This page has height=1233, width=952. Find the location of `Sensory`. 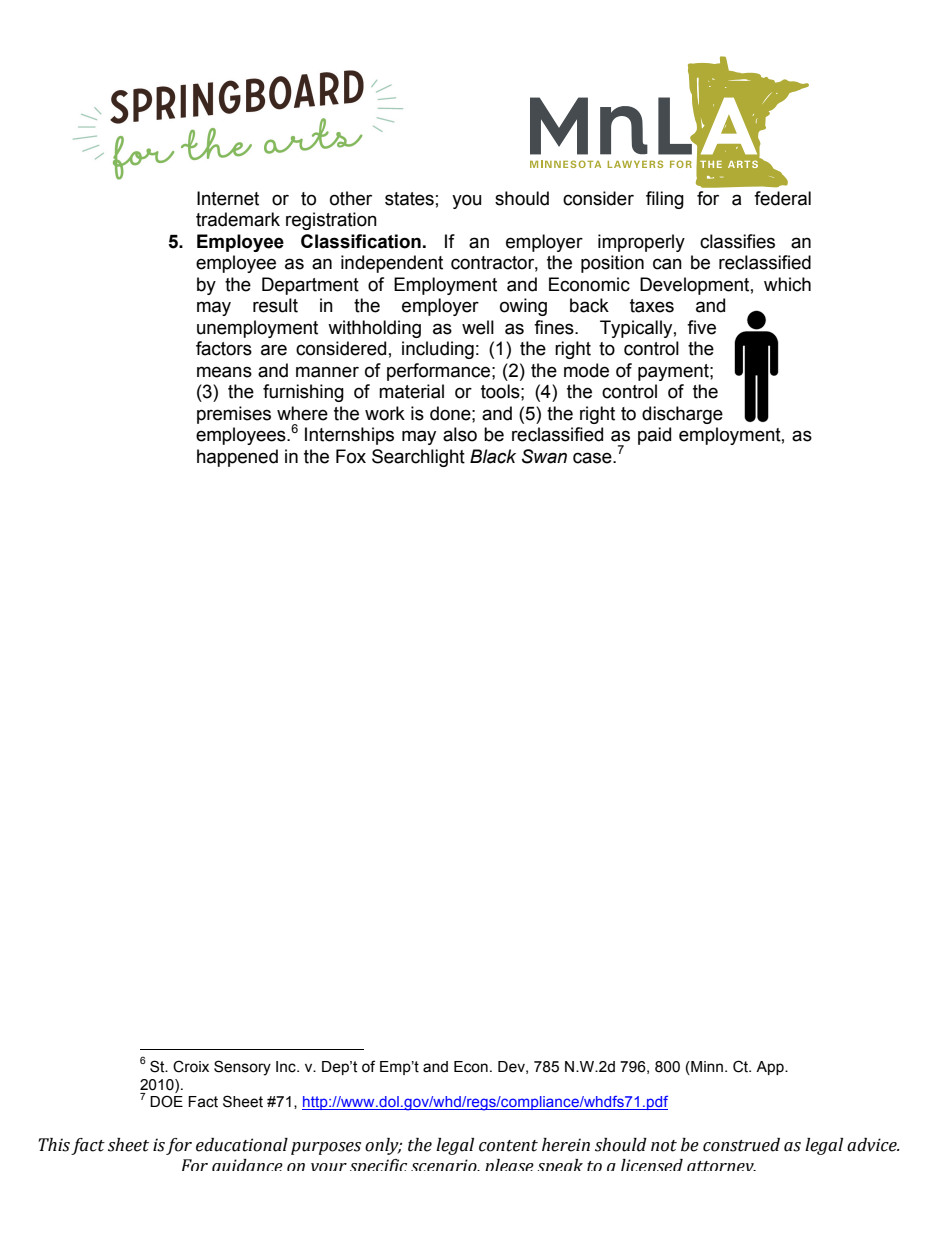

Sensory is located at coordinates (242, 1068).
